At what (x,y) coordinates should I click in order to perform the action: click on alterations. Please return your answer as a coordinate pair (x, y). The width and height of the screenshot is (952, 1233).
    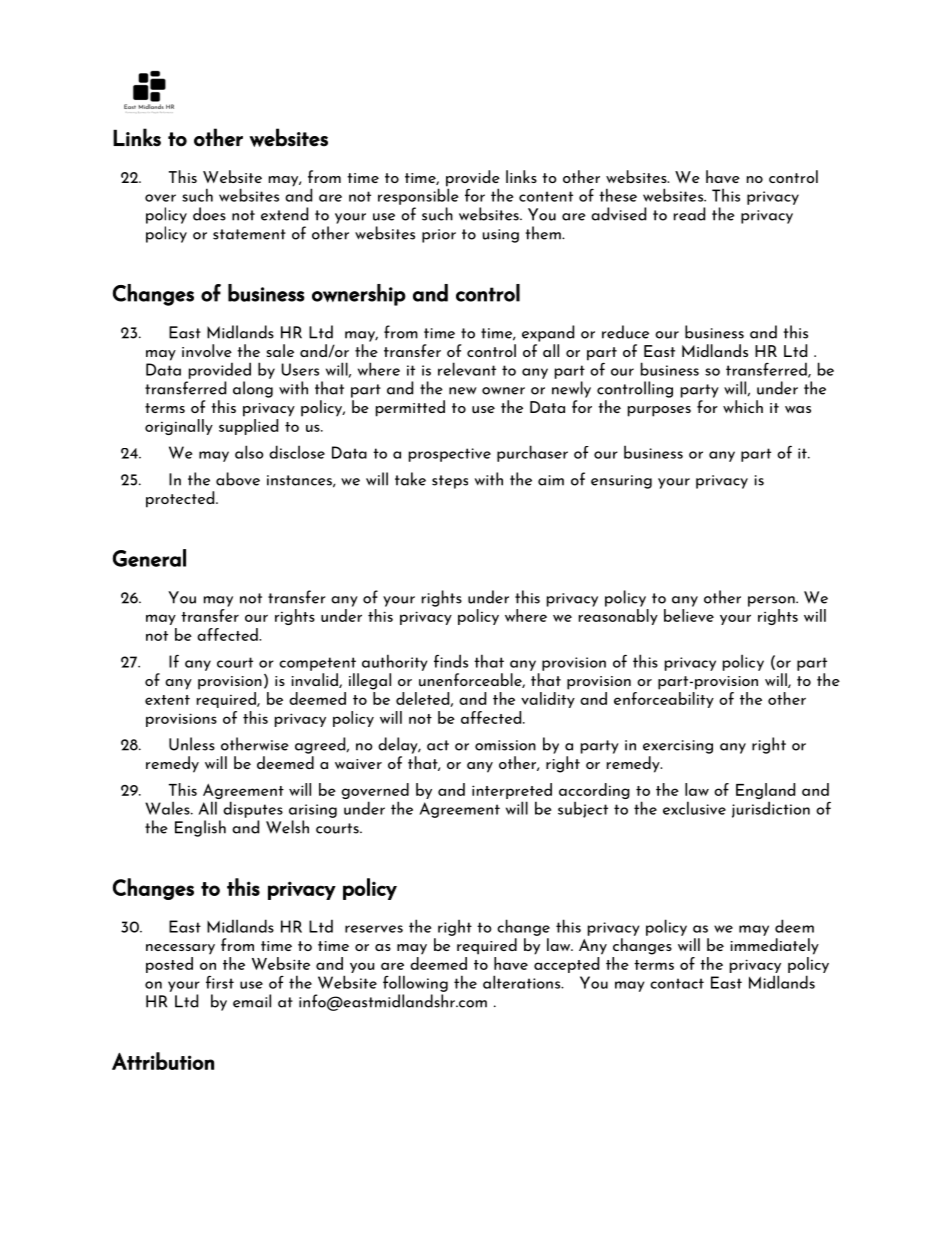
    Looking at the image, I should click on (523, 982).
